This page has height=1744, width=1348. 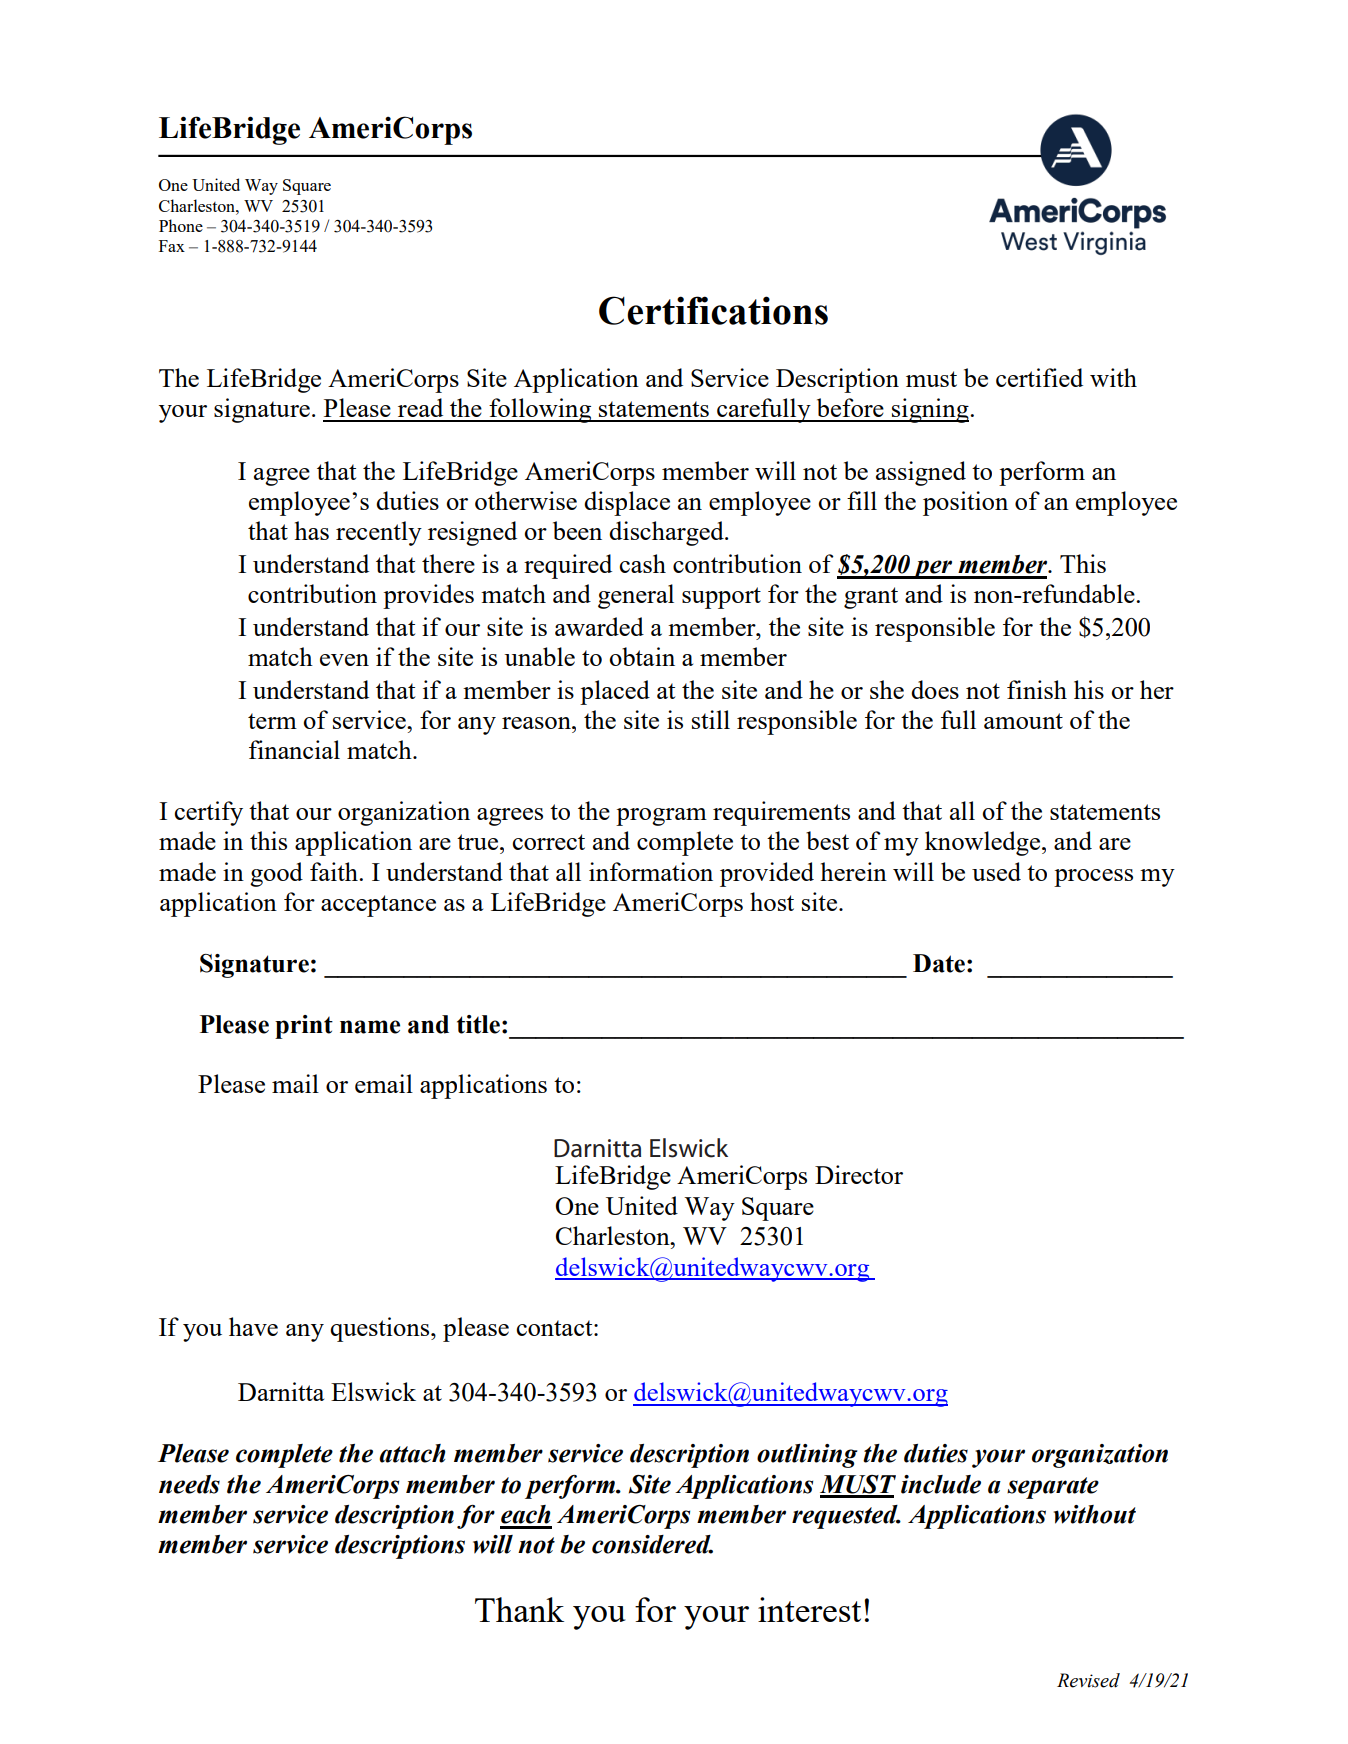 I want to click on Certifications, so click(x=713, y=310).
